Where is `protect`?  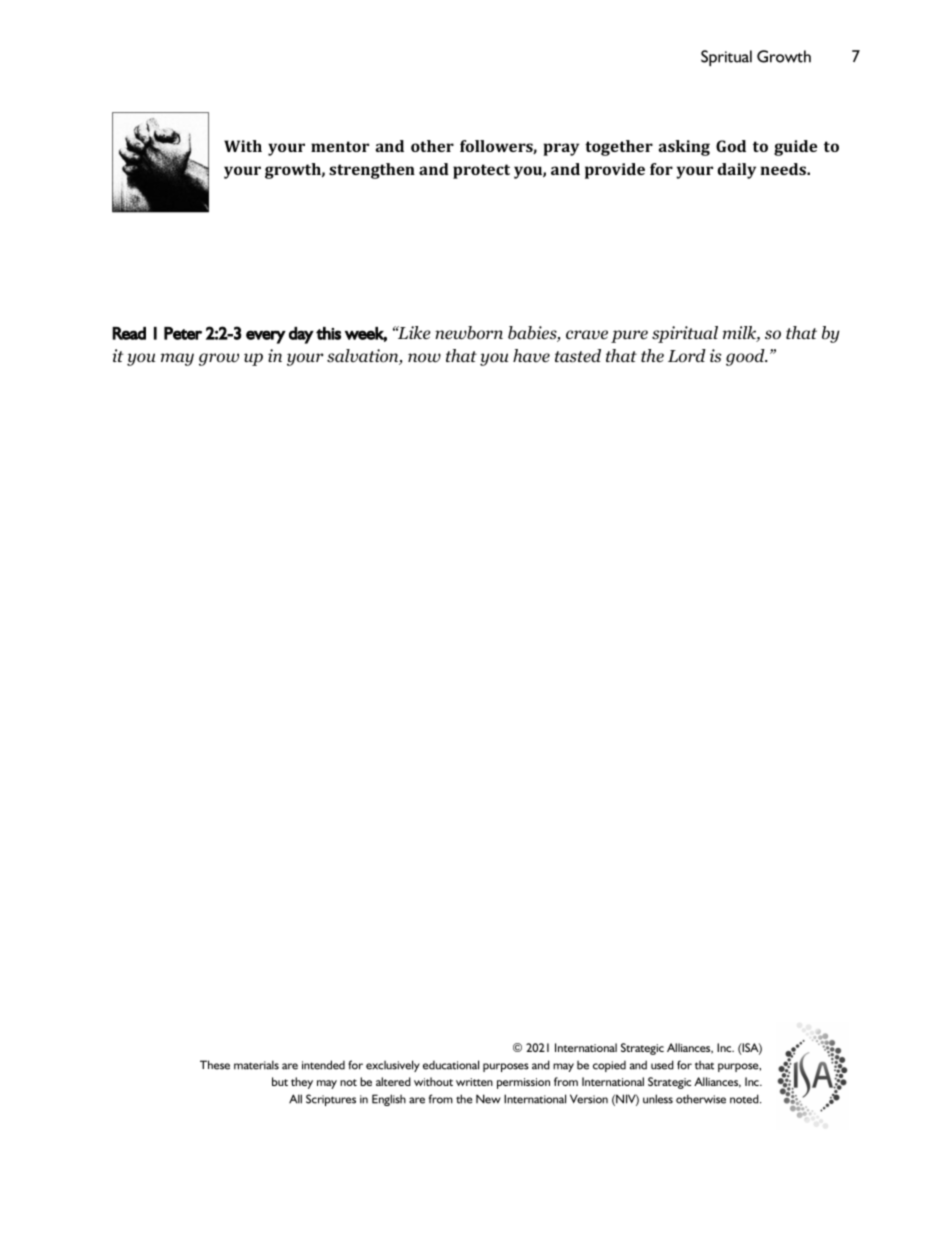
protect is located at coordinates (481, 171).
